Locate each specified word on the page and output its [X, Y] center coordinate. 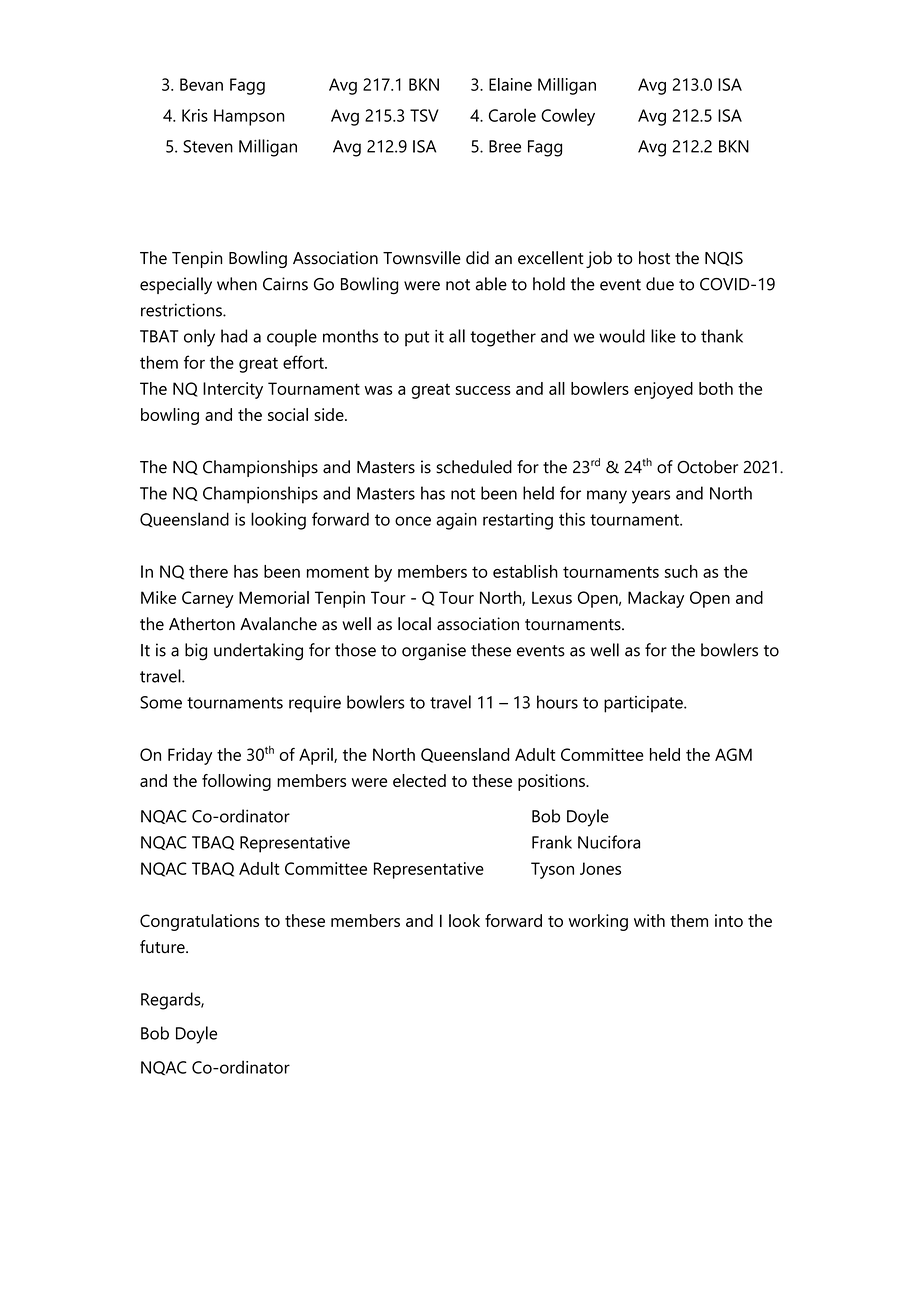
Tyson [552, 870]
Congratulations [199, 922]
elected [419, 780]
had [234, 336]
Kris [195, 115]
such [681, 571]
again [456, 521]
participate [644, 704]
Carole [512, 115]
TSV [424, 115]
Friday [190, 756]
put [417, 339]
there [208, 571]
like [663, 336]
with [649, 920]
